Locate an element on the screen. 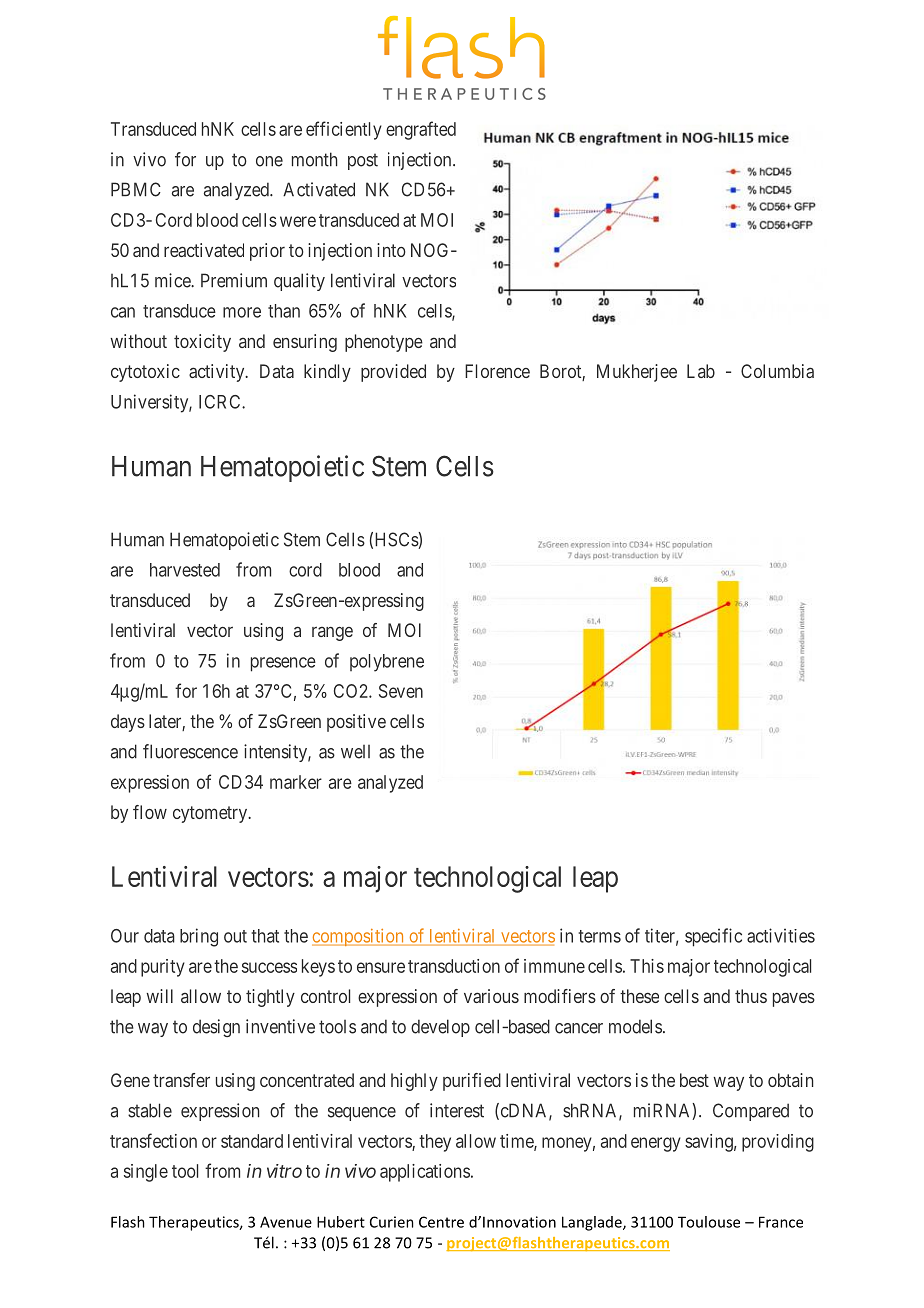  Florence is located at coordinates (497, 371).
